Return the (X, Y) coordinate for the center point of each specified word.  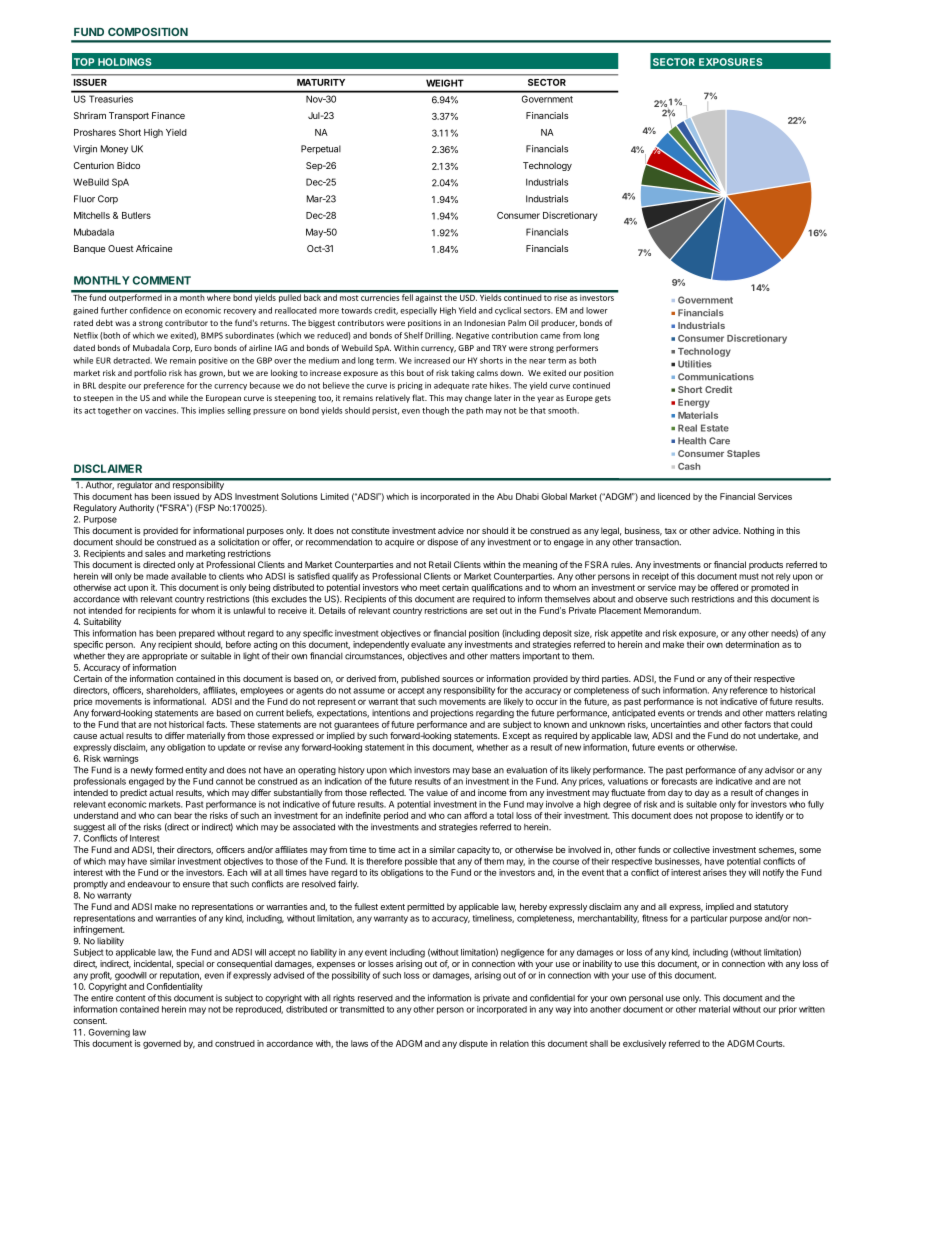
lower (597, 310)
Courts (770, 1043)
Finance (168, 115)
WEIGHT (445, 83)
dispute (473, 1044)
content (131, 998)
